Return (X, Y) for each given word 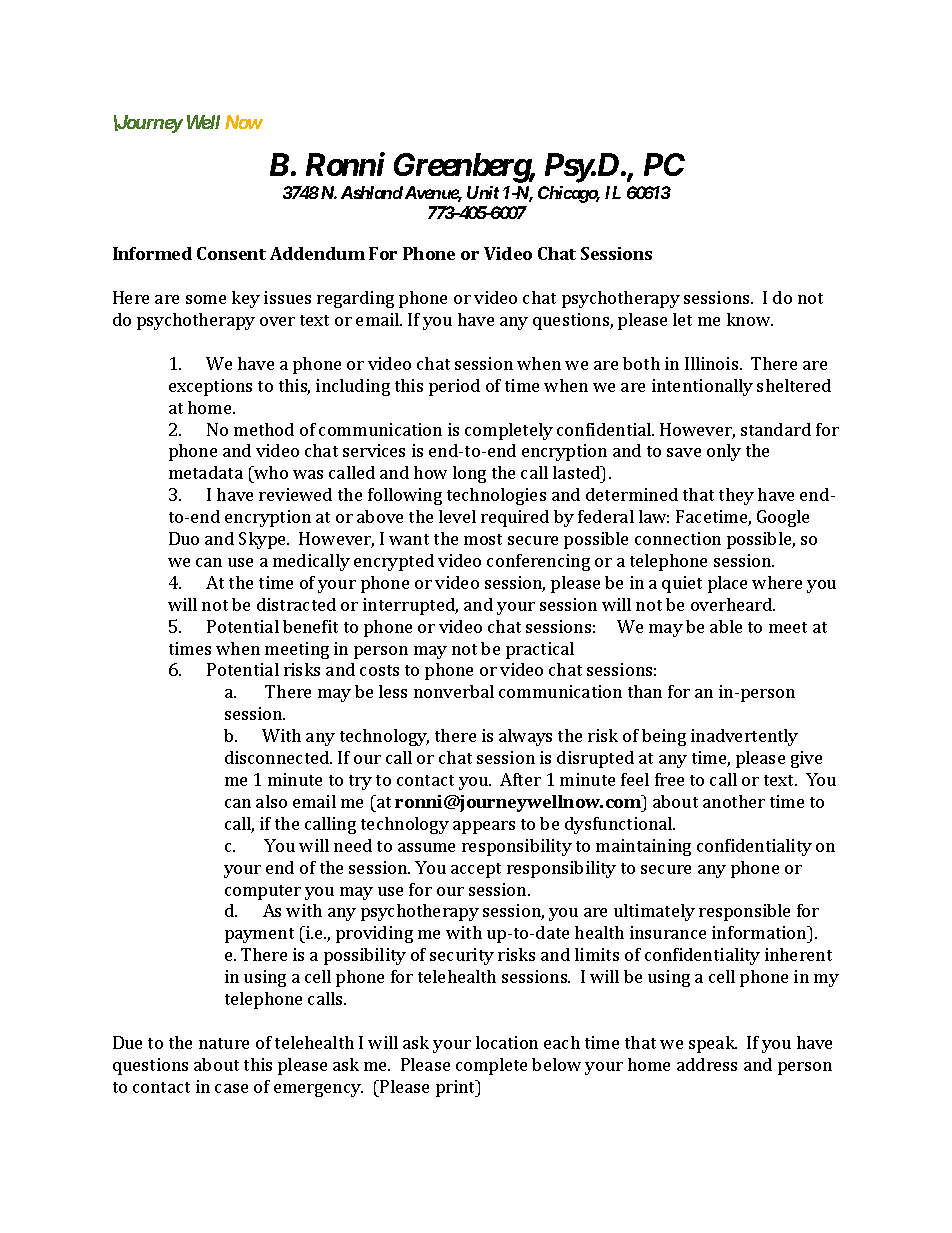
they (736, 496)
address (707, 1064)
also (271, 801)
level (457, 516)
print (457, 1088)
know (750, 319)
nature (224, 1043)
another (734, 801)
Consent (231, 253)
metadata (206, 472)
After (520, 779)
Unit (483, 192)
